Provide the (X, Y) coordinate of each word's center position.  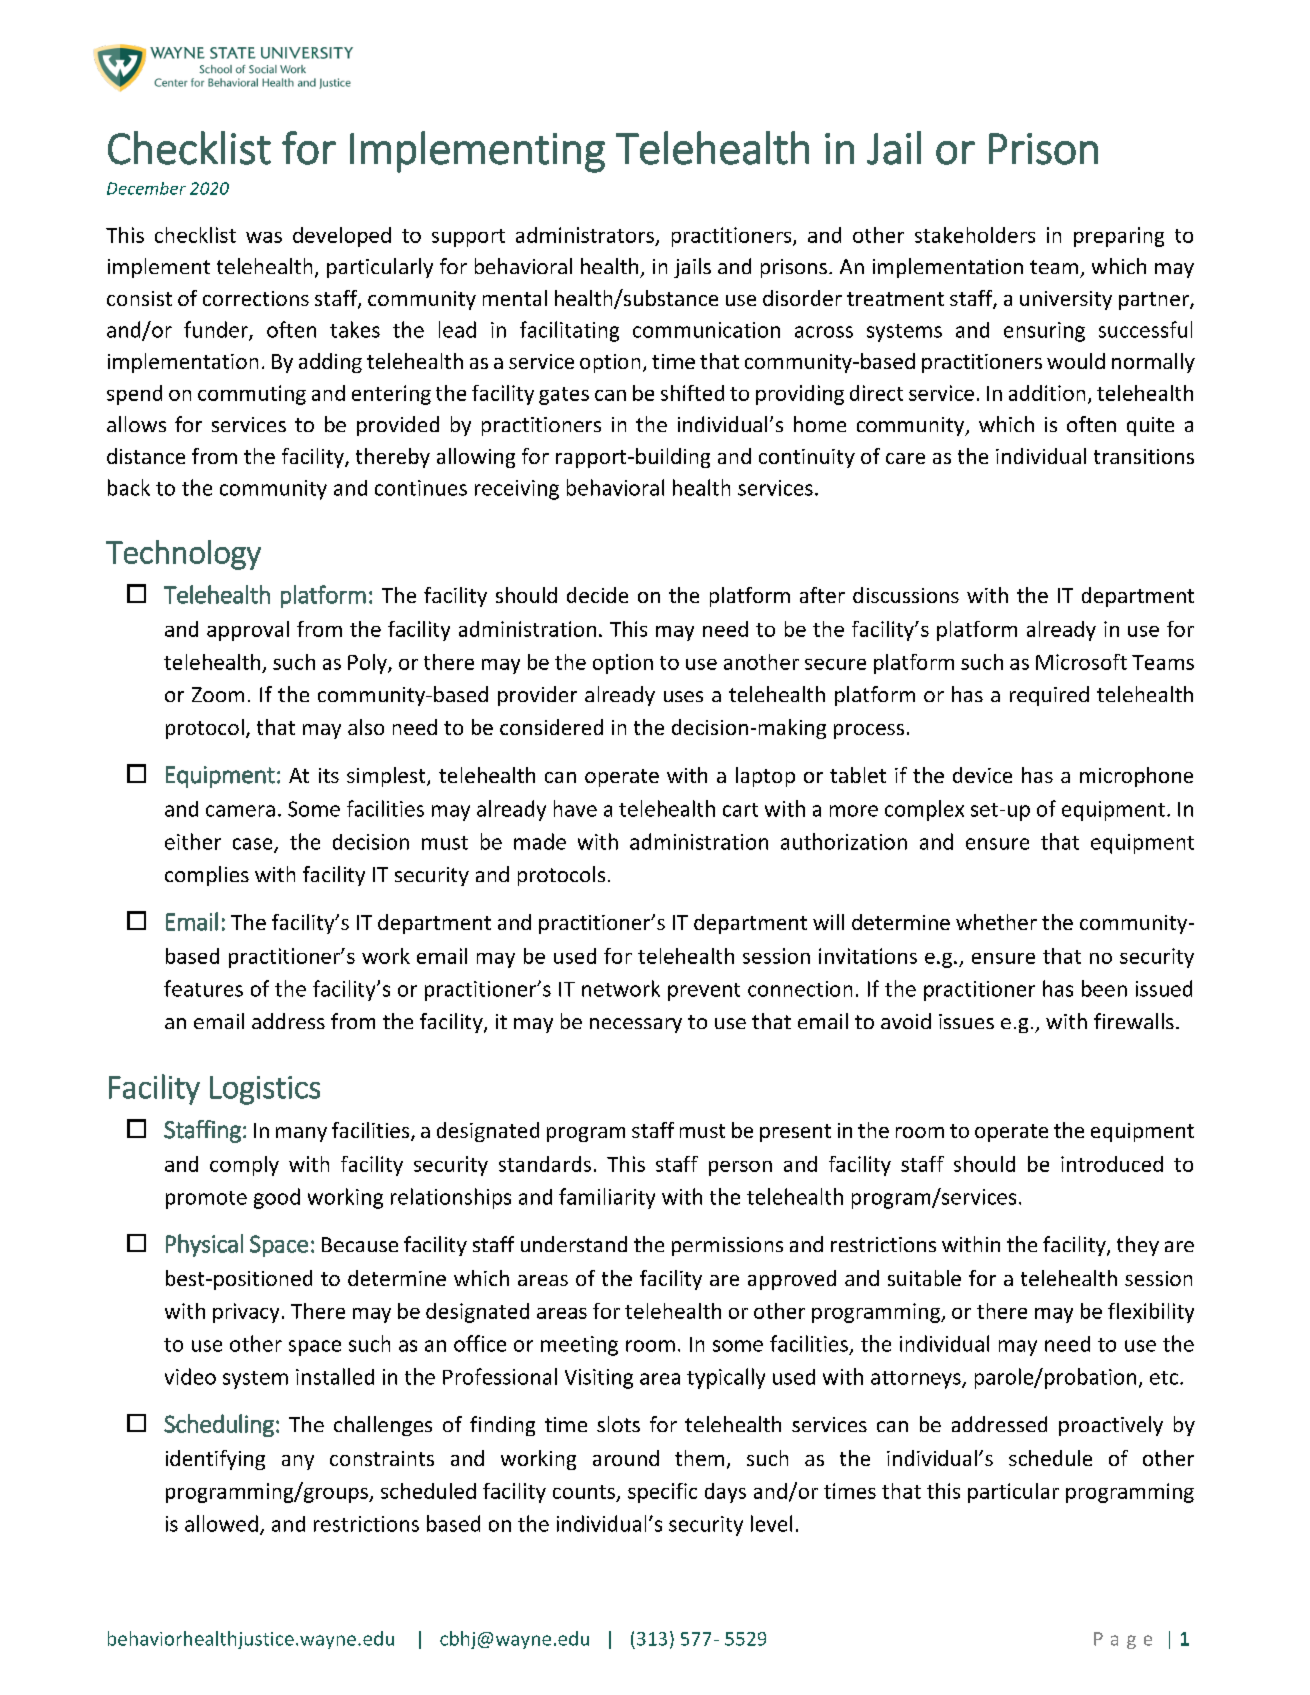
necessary (636, 1025)
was (264, 237)
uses (683, 696)
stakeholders (975, 235)
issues (966, 1021)
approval (248, 631)
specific (662, 1493)
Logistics (265, 1090)
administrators (585, 235)
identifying (215, 1460)
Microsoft (1081, 662)
